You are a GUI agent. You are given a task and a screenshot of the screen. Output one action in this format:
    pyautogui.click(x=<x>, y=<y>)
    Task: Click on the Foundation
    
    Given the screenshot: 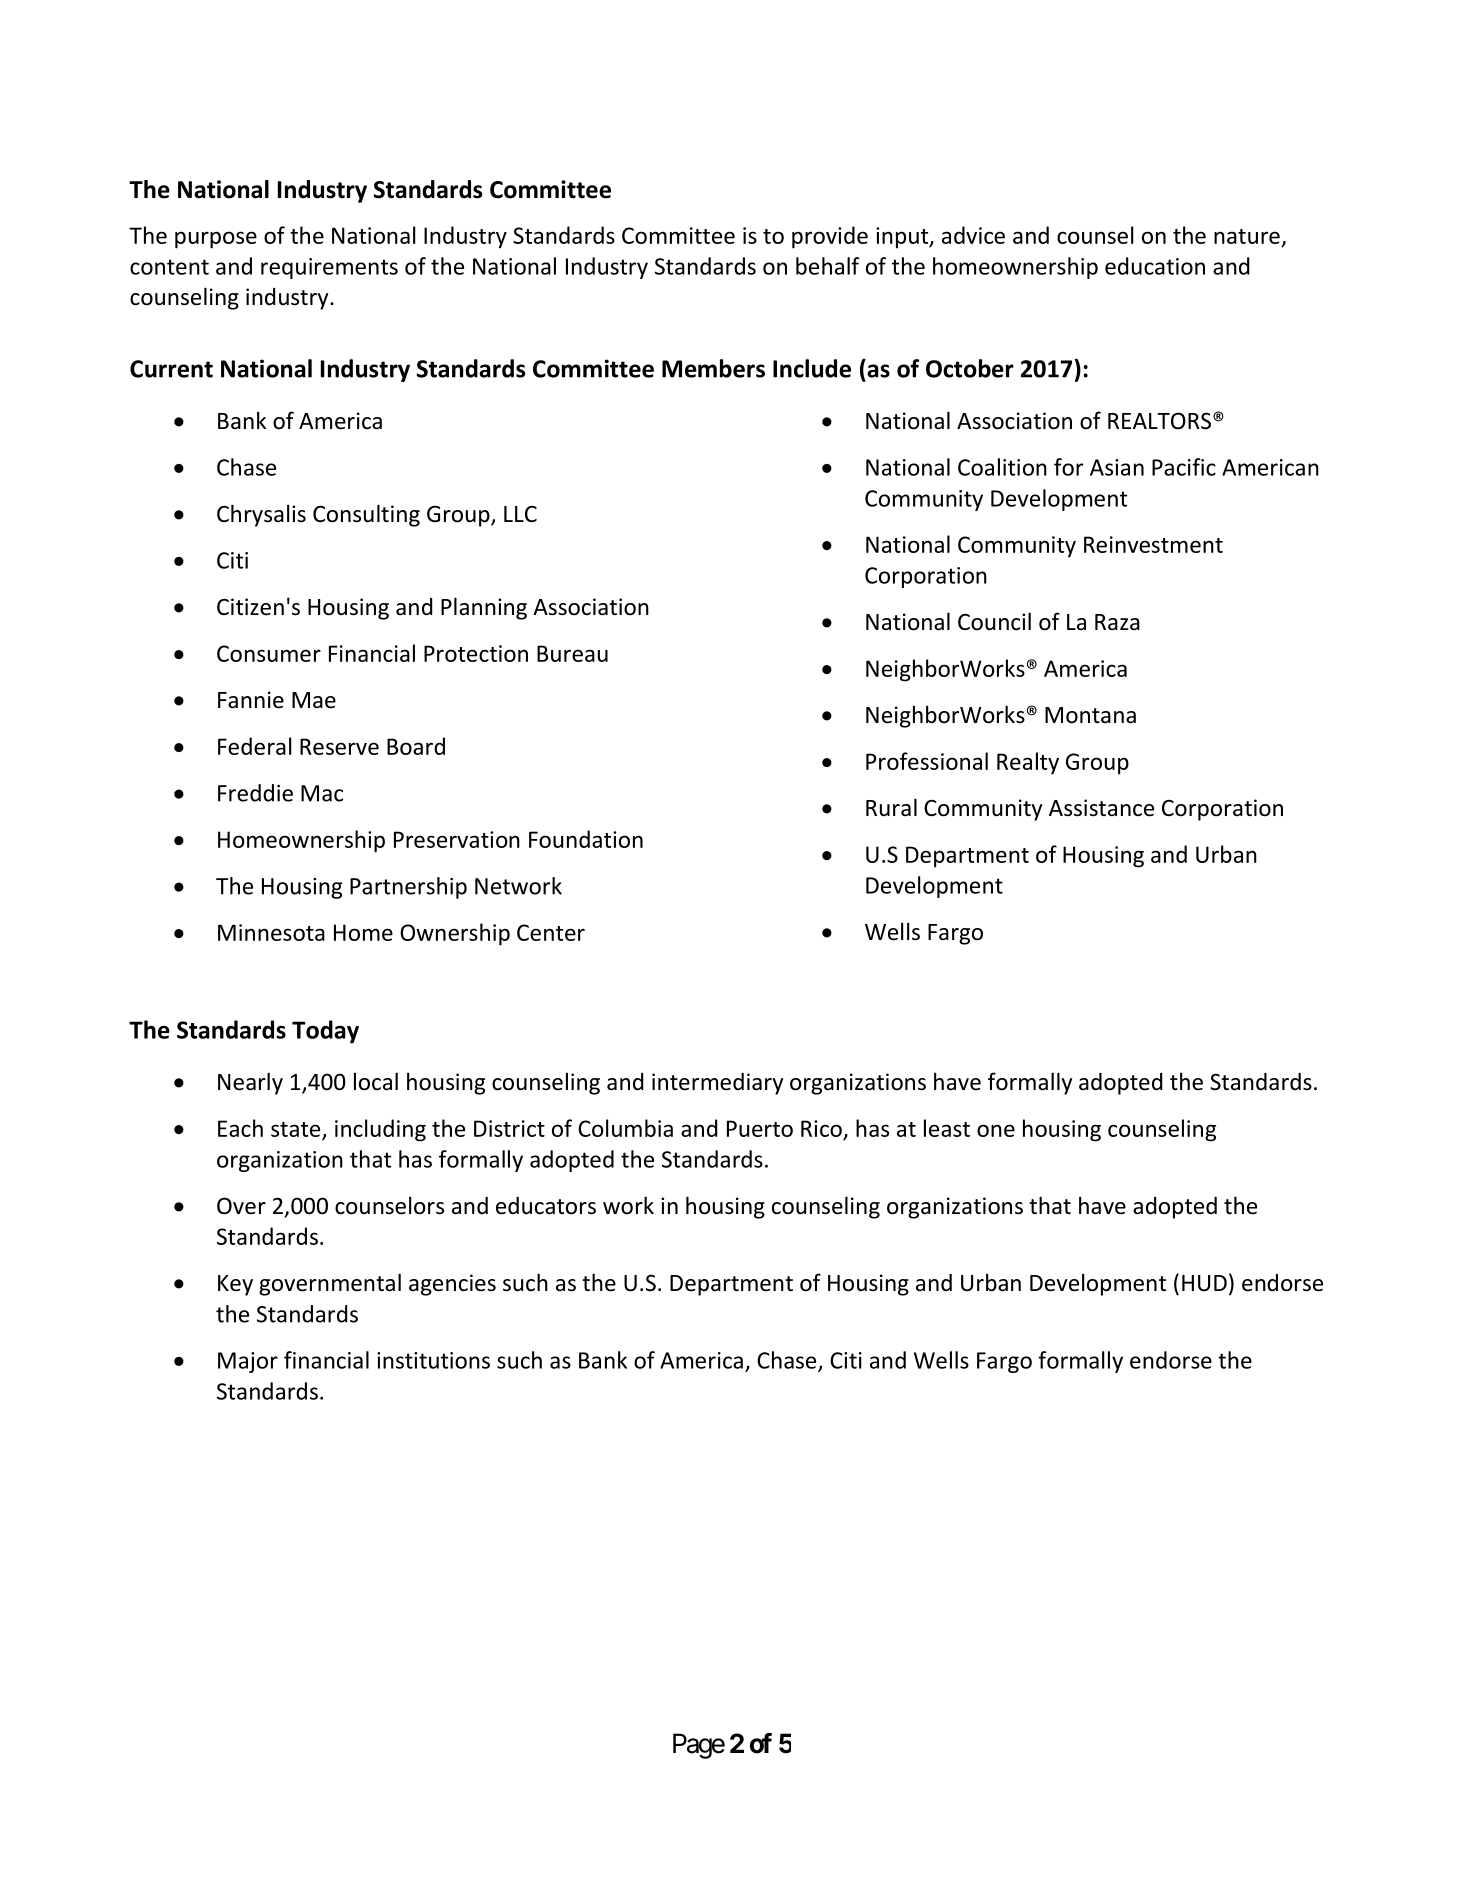 What is the action you would take?
    pyautogui.click(x=586, y=839)
